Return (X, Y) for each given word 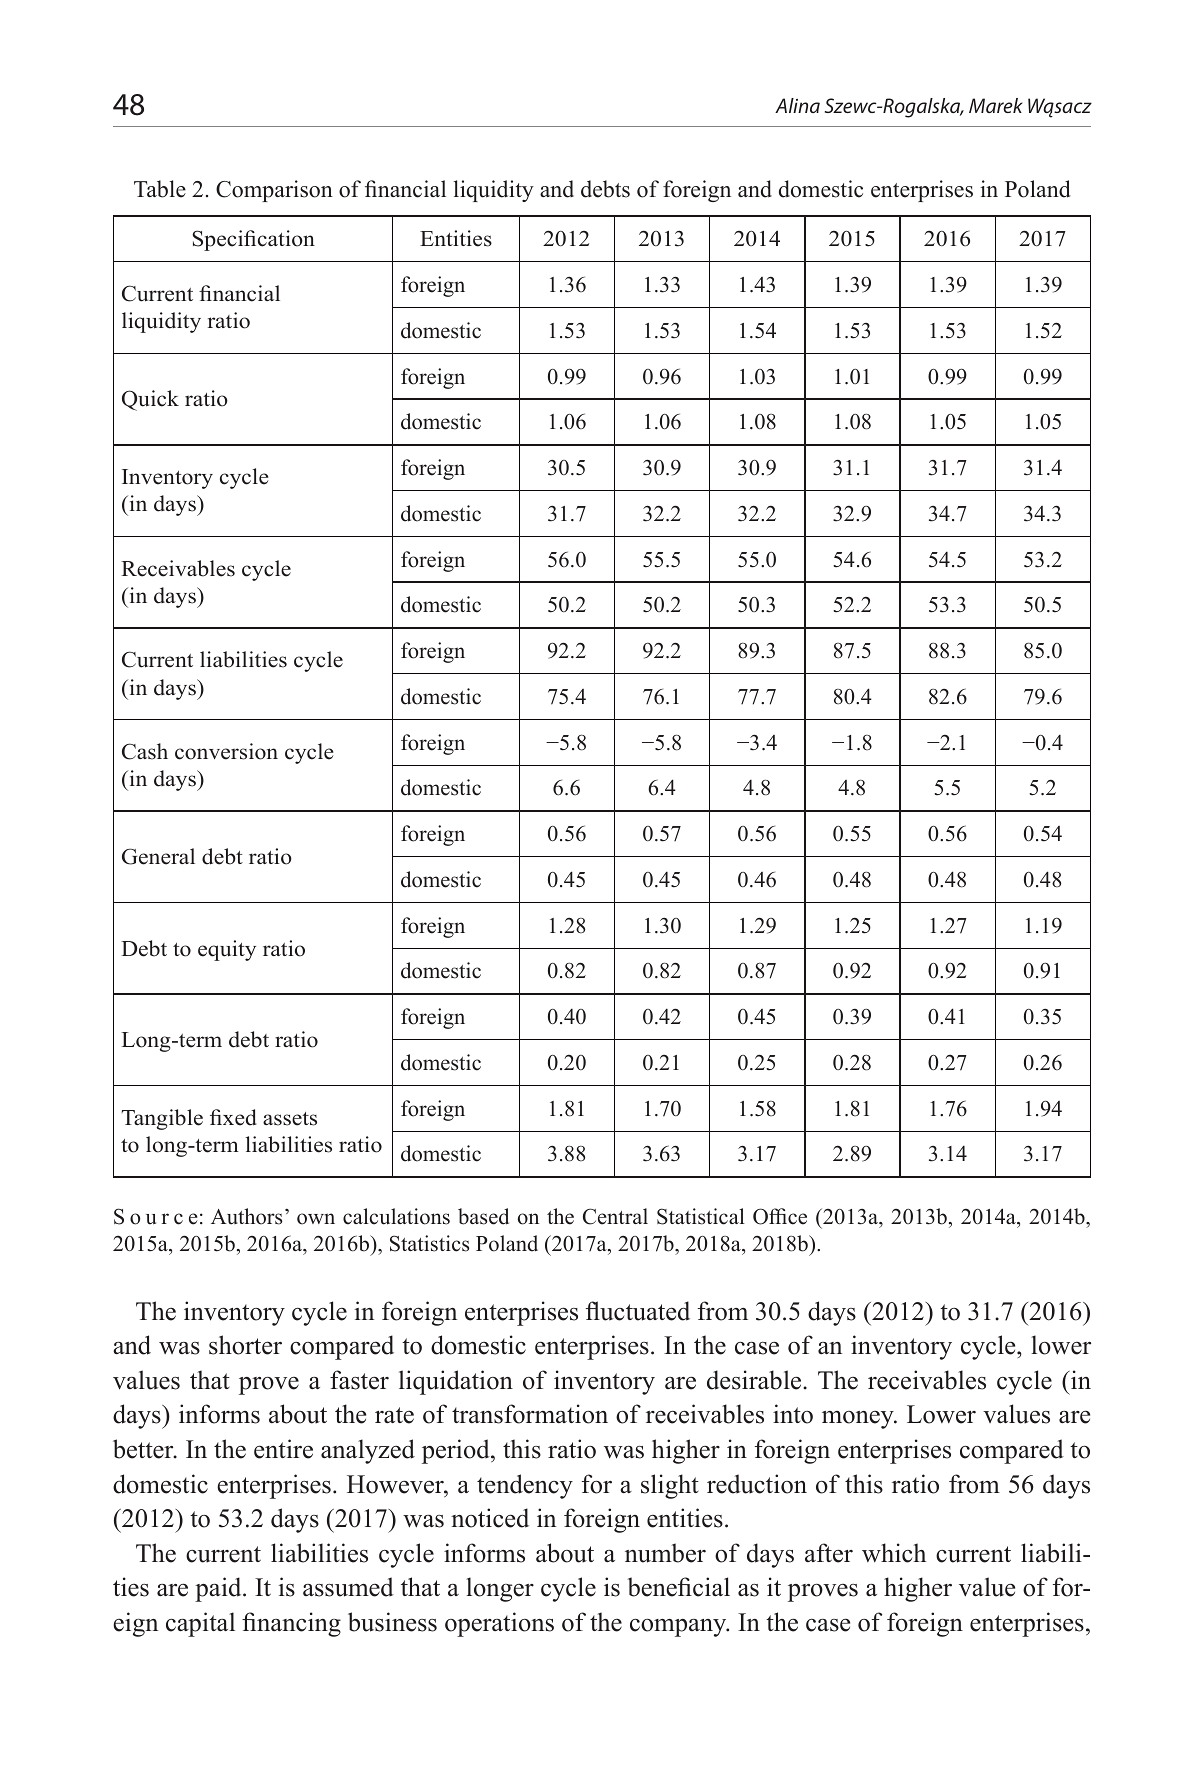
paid (219, 1589)
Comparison (274, 191)
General (158, 856)
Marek (996, 105)
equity (227, 950)
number (665, 1553)
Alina (797, 105)
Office (780, 1216)
